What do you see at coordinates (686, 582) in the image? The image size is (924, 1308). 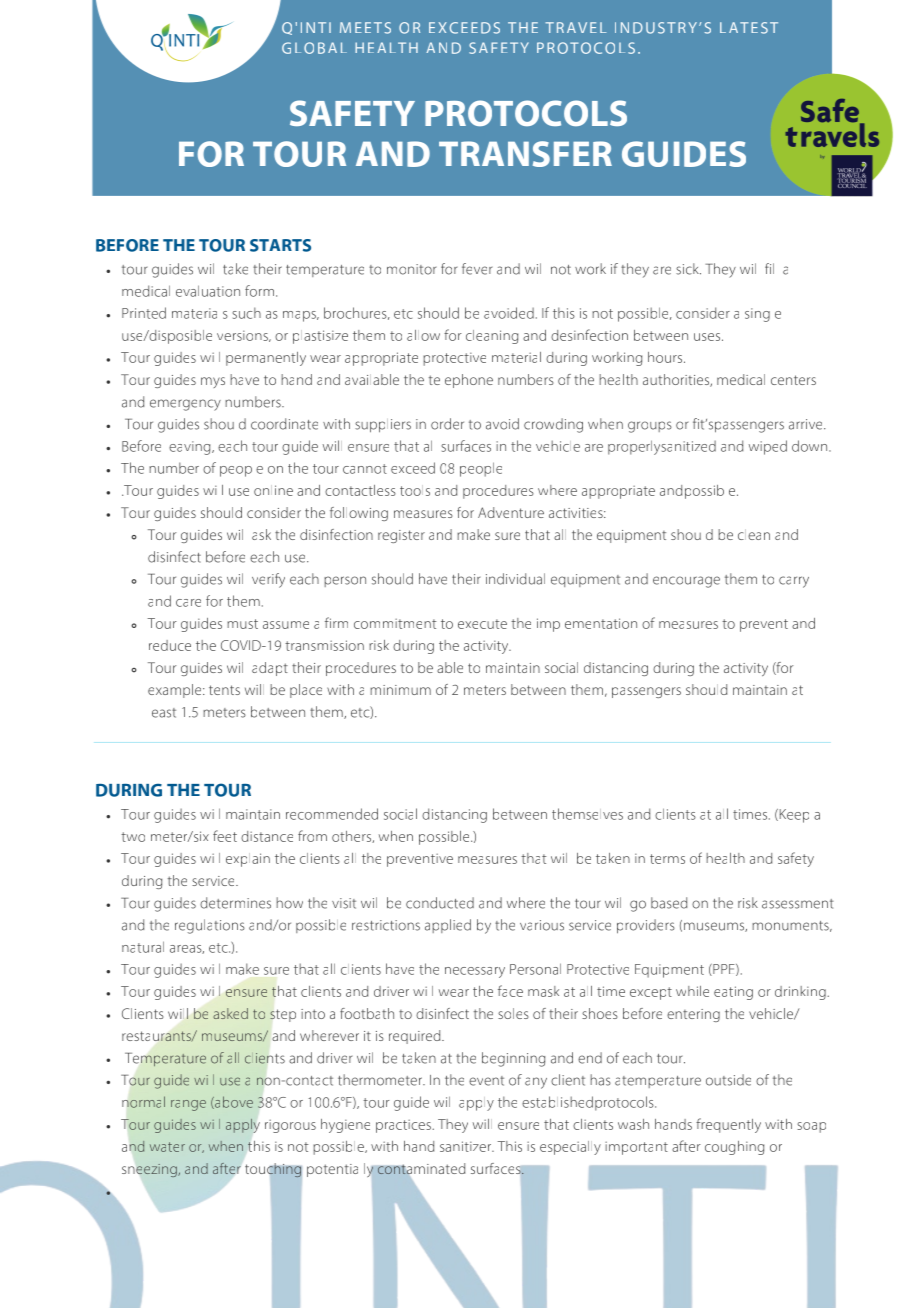 I see `encourage` at bounding box center [686, 582].
